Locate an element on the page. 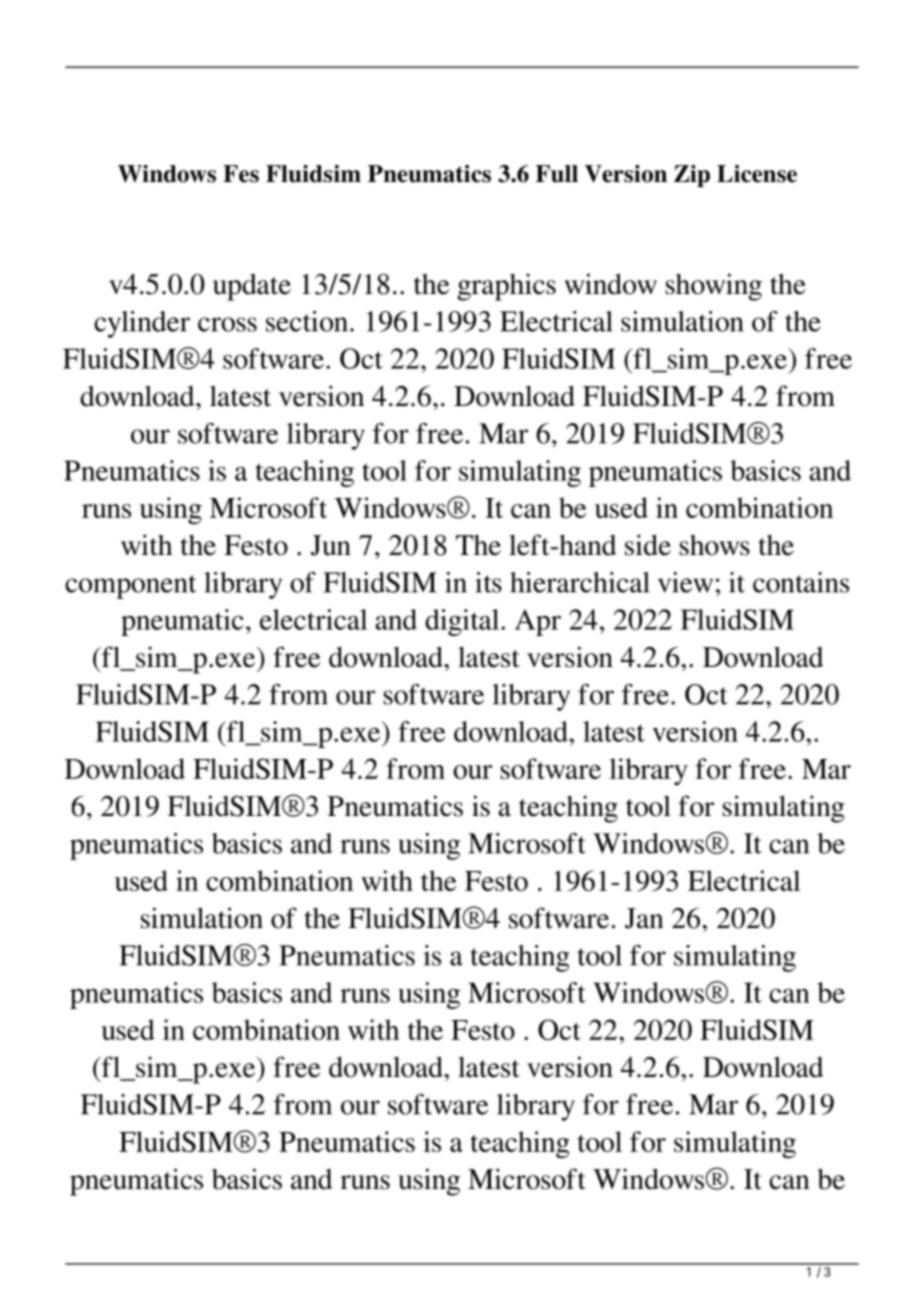  cross is located at coordinates (227, 324).
